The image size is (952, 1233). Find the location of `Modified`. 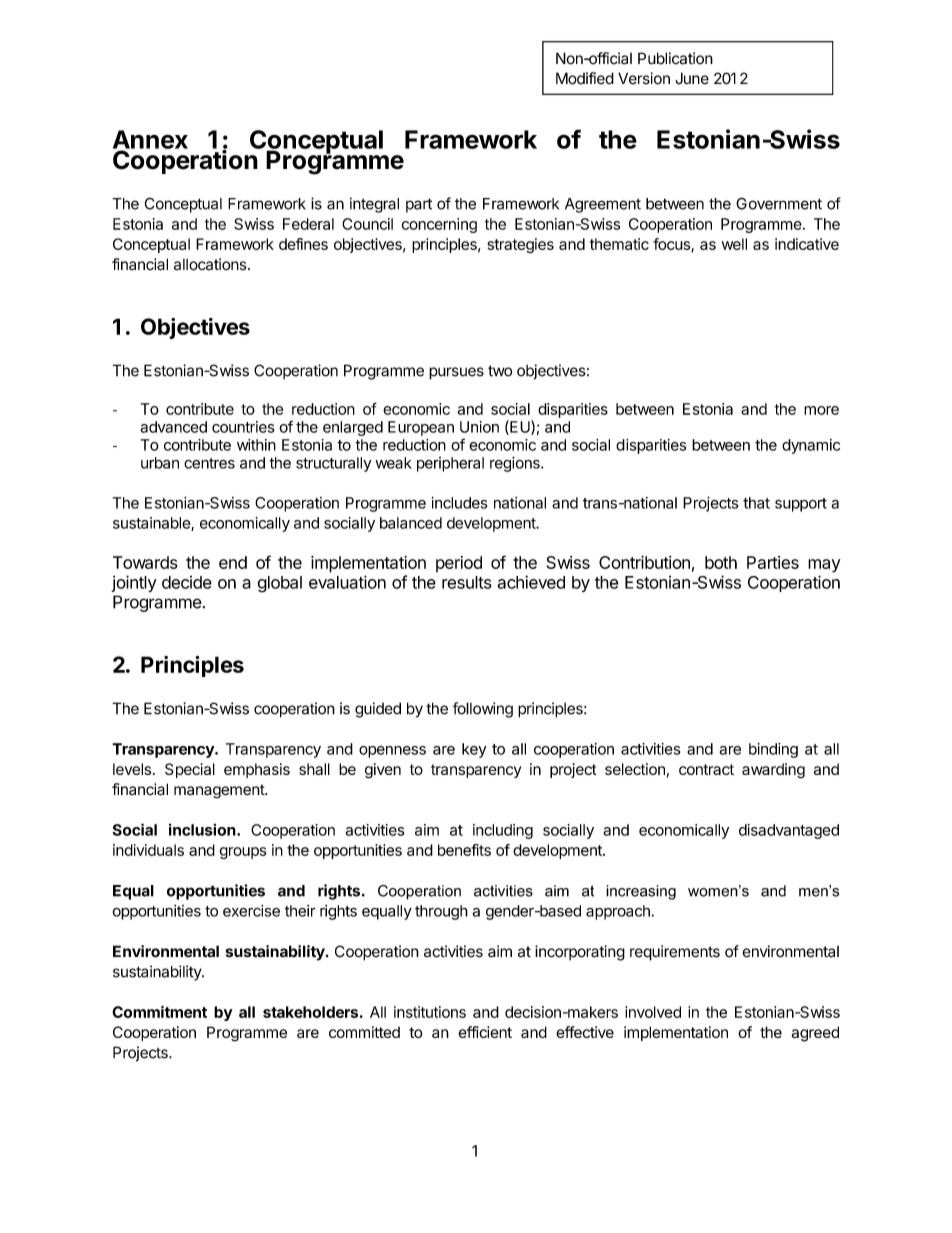

Modified is located at coordinates (585, 78).
